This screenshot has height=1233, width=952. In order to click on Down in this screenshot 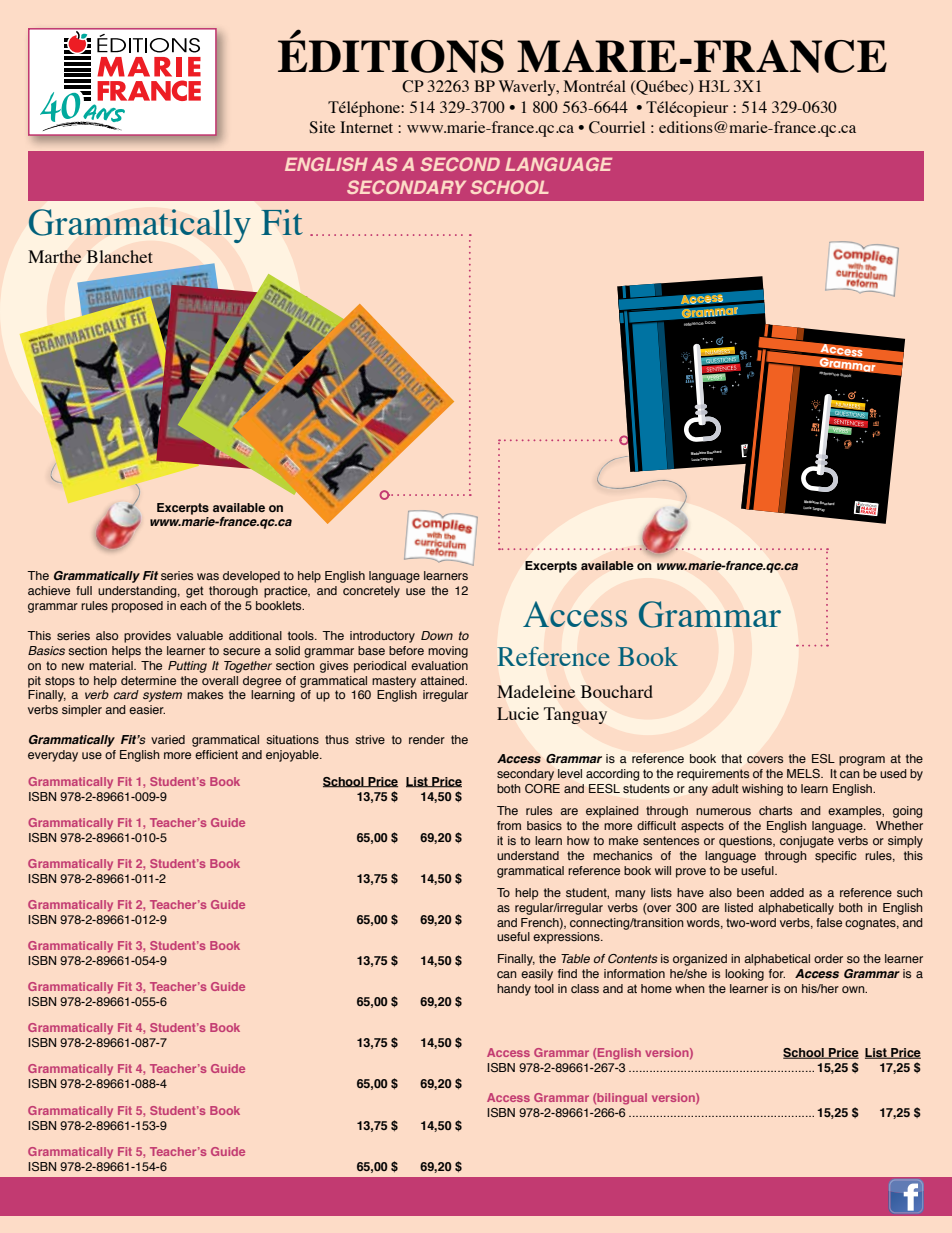, I will do `click(437, 635)`.
